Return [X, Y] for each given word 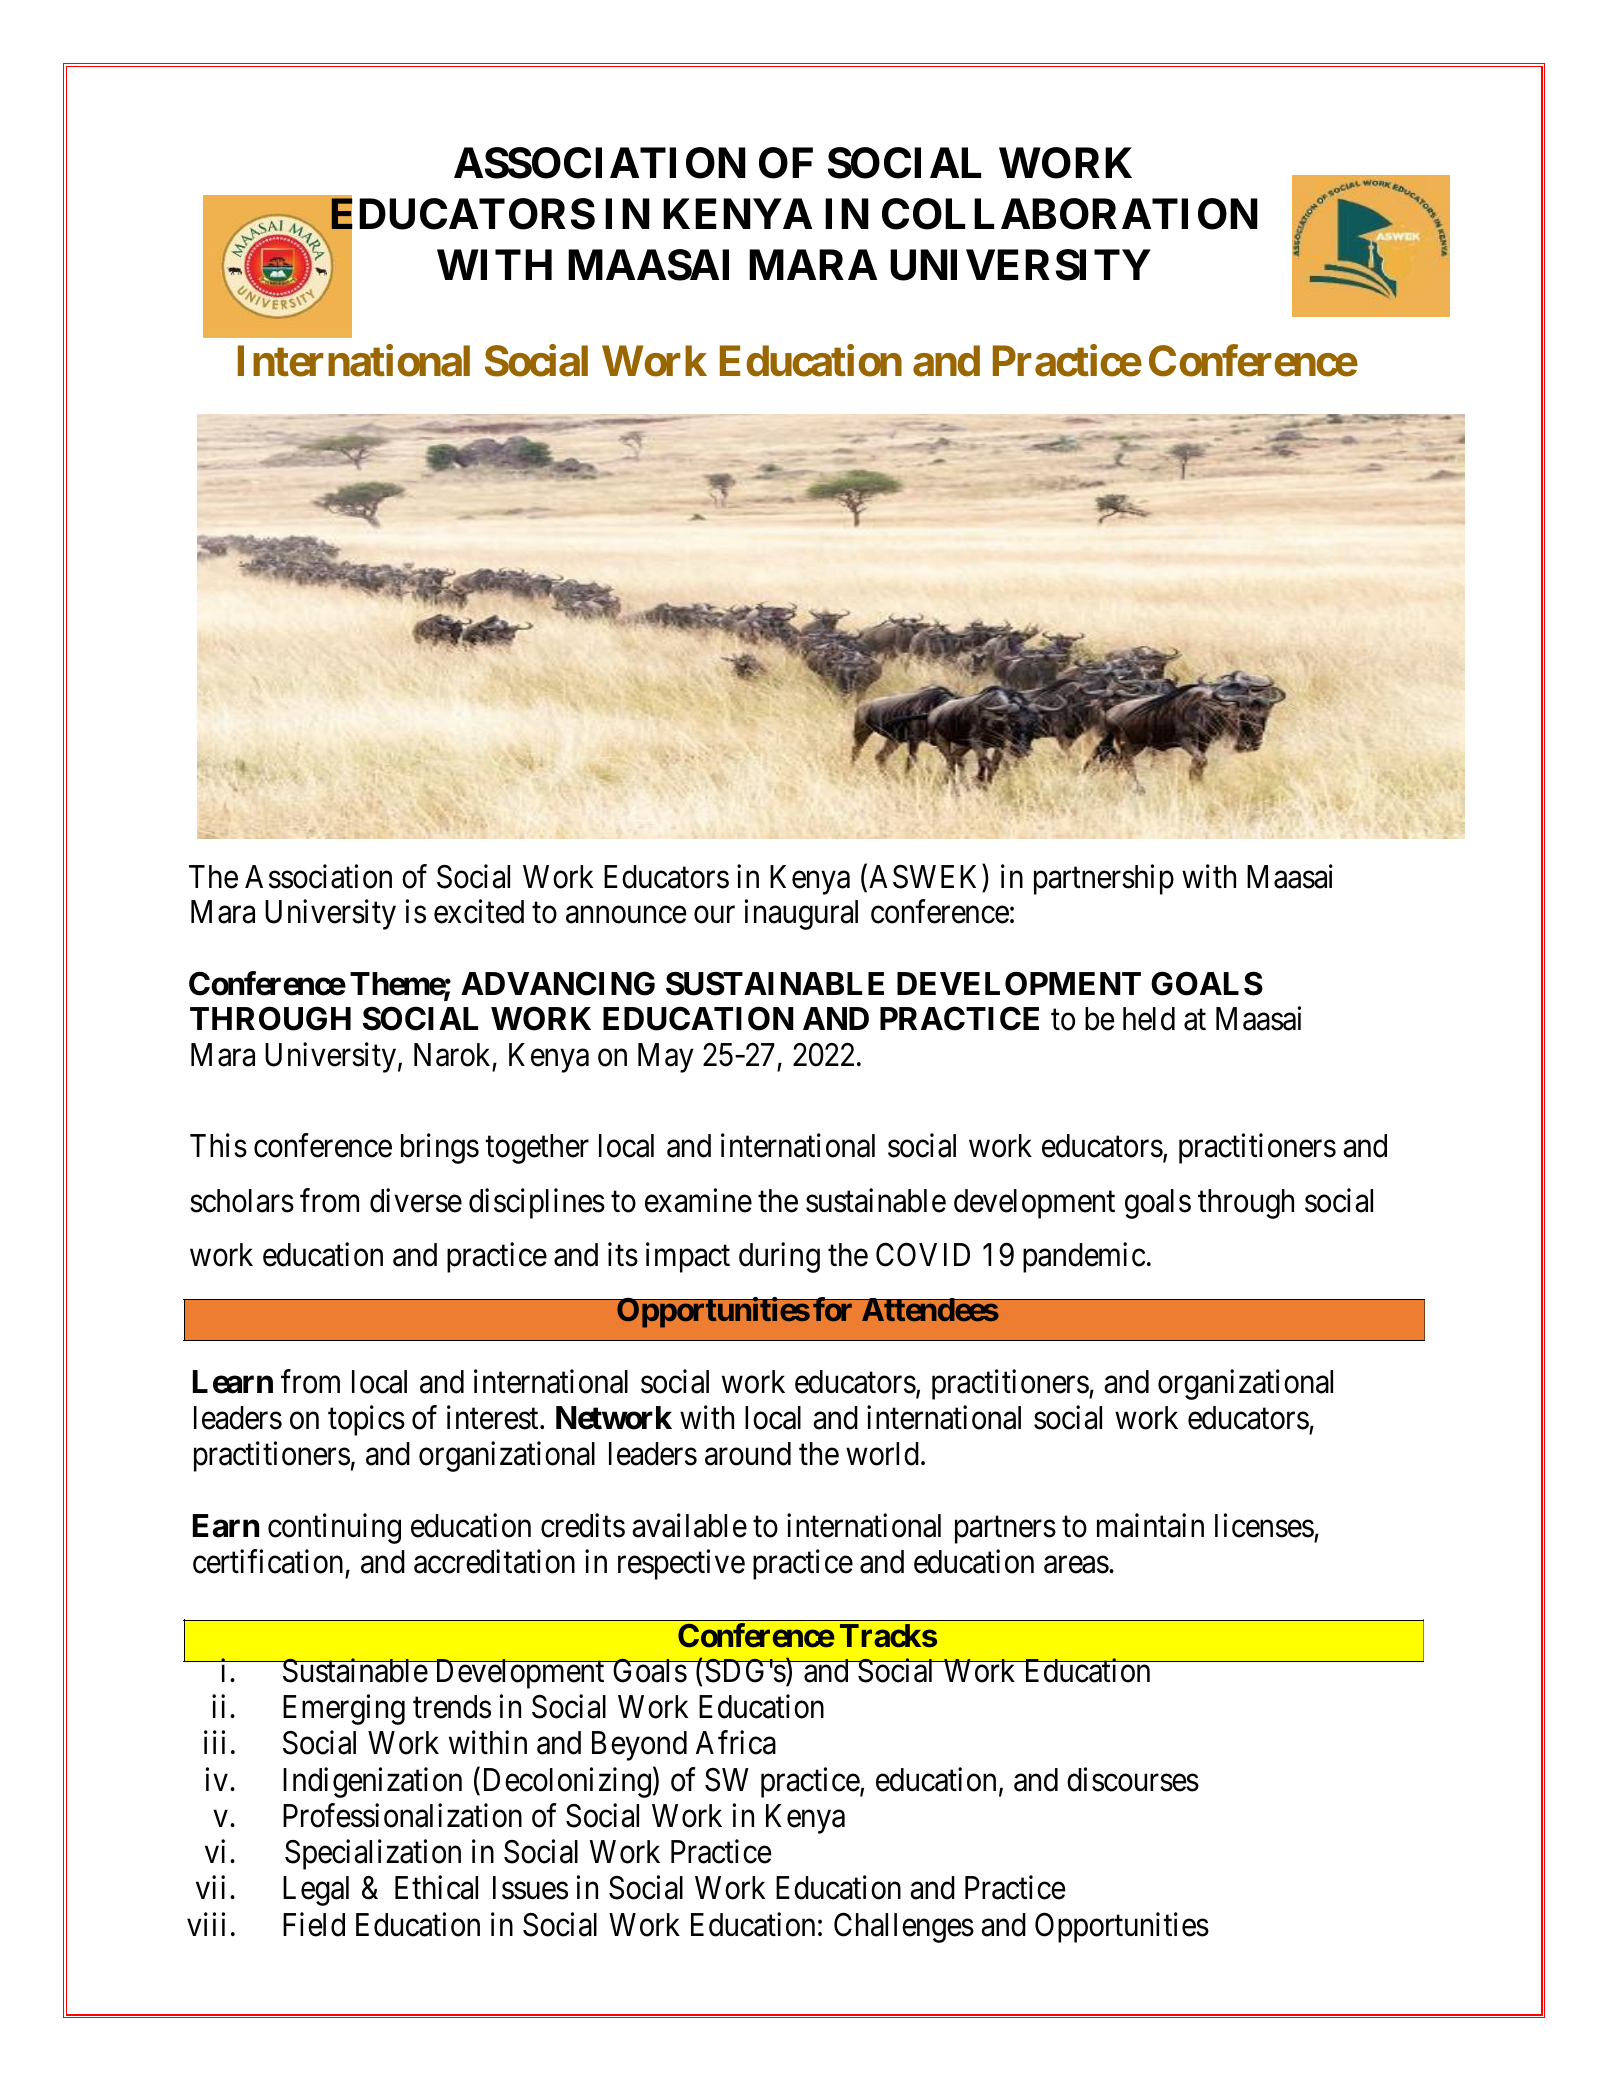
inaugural [801, 915]
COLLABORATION [1070, 214]
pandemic [1084, 1258]
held [1149, 1019]
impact [688, 1258]
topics [366, 1420]
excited [479, 912]
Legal [316, 1891]
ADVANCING [558, 984]
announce [626, 915]
